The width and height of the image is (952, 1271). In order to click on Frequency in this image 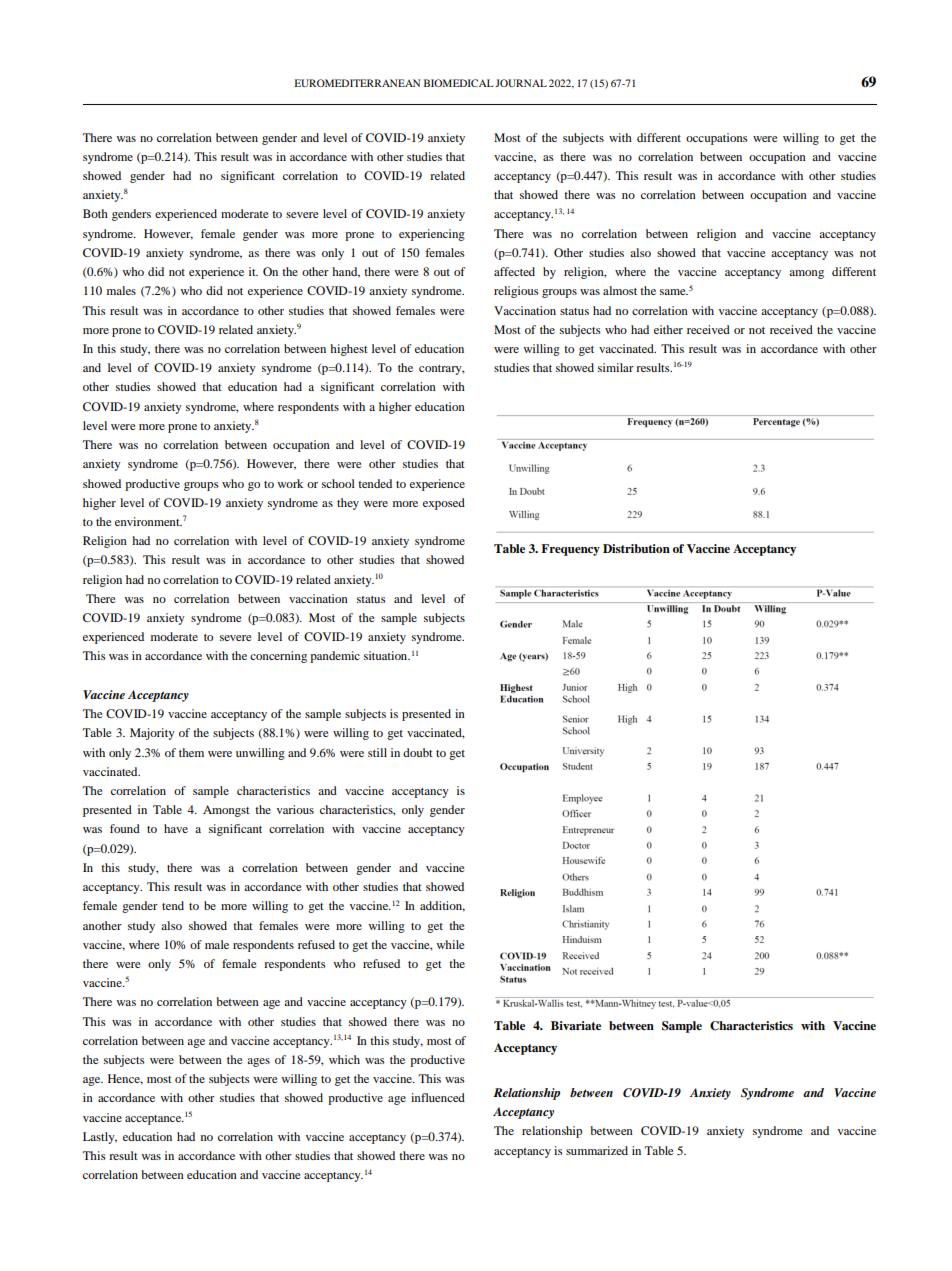, I will do `click(570, 550)`.
